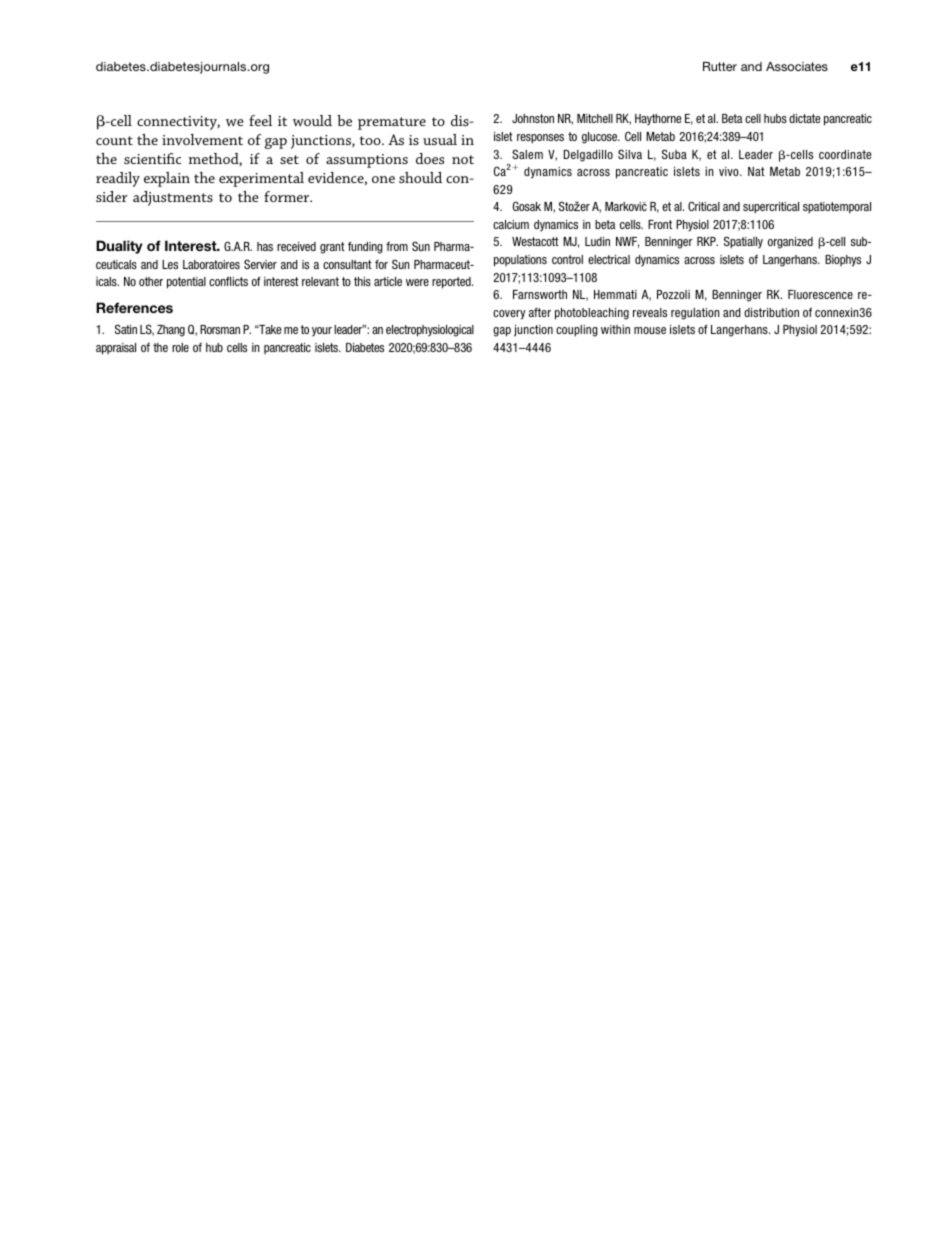  I want to click on role, so click(180, 347).
